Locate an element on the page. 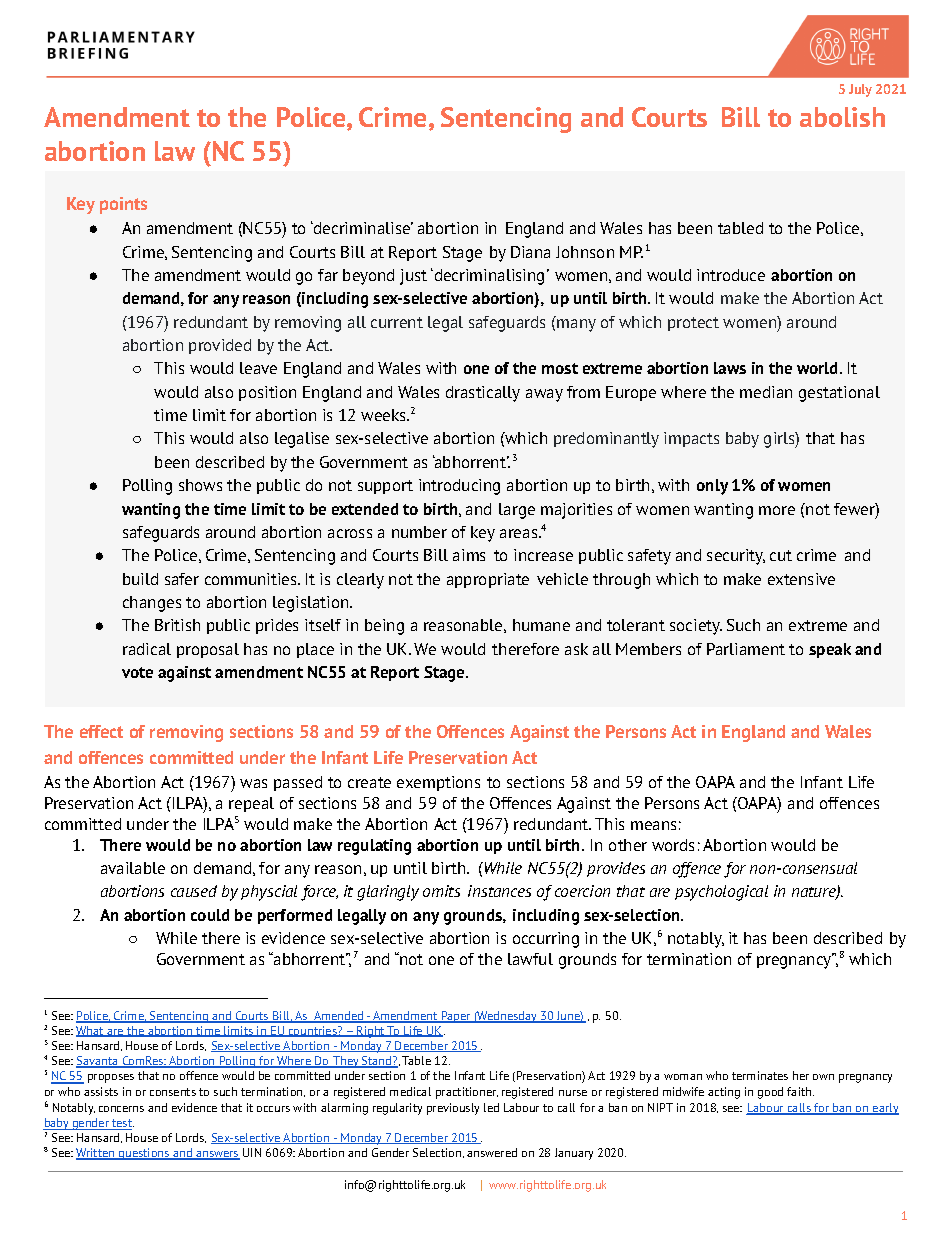 The height and width of the image is (1233, 952). Diana is located at coordinates (530, 252).
